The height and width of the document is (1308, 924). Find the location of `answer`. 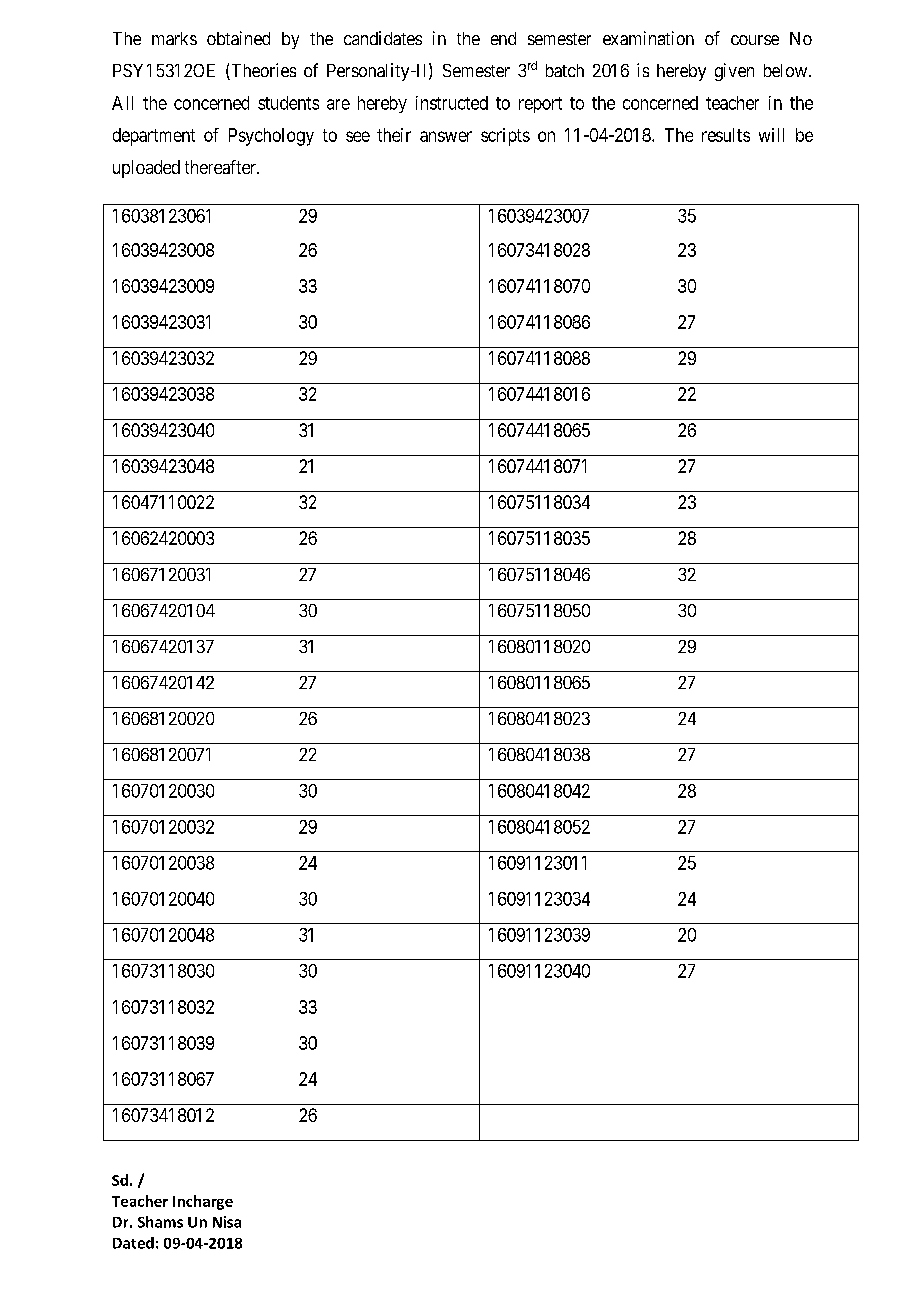

answer is located at coordinates (446, 136).
